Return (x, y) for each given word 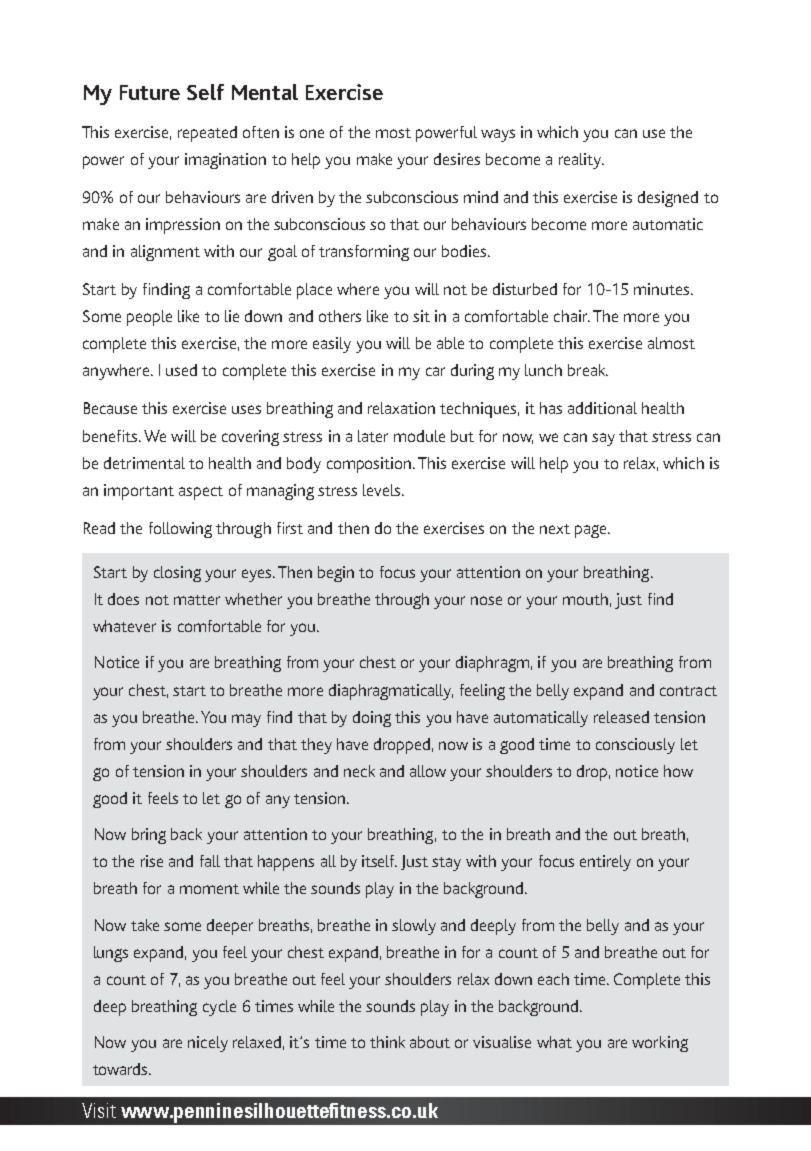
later (373, 436)
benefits (111, 436)
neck (359, 771)
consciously (635, 746)
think (387, 1042)
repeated (207, 134)
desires (457, 159)
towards (121, 1069)
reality (581, 161)
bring (149, 836)
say (603, 439)
